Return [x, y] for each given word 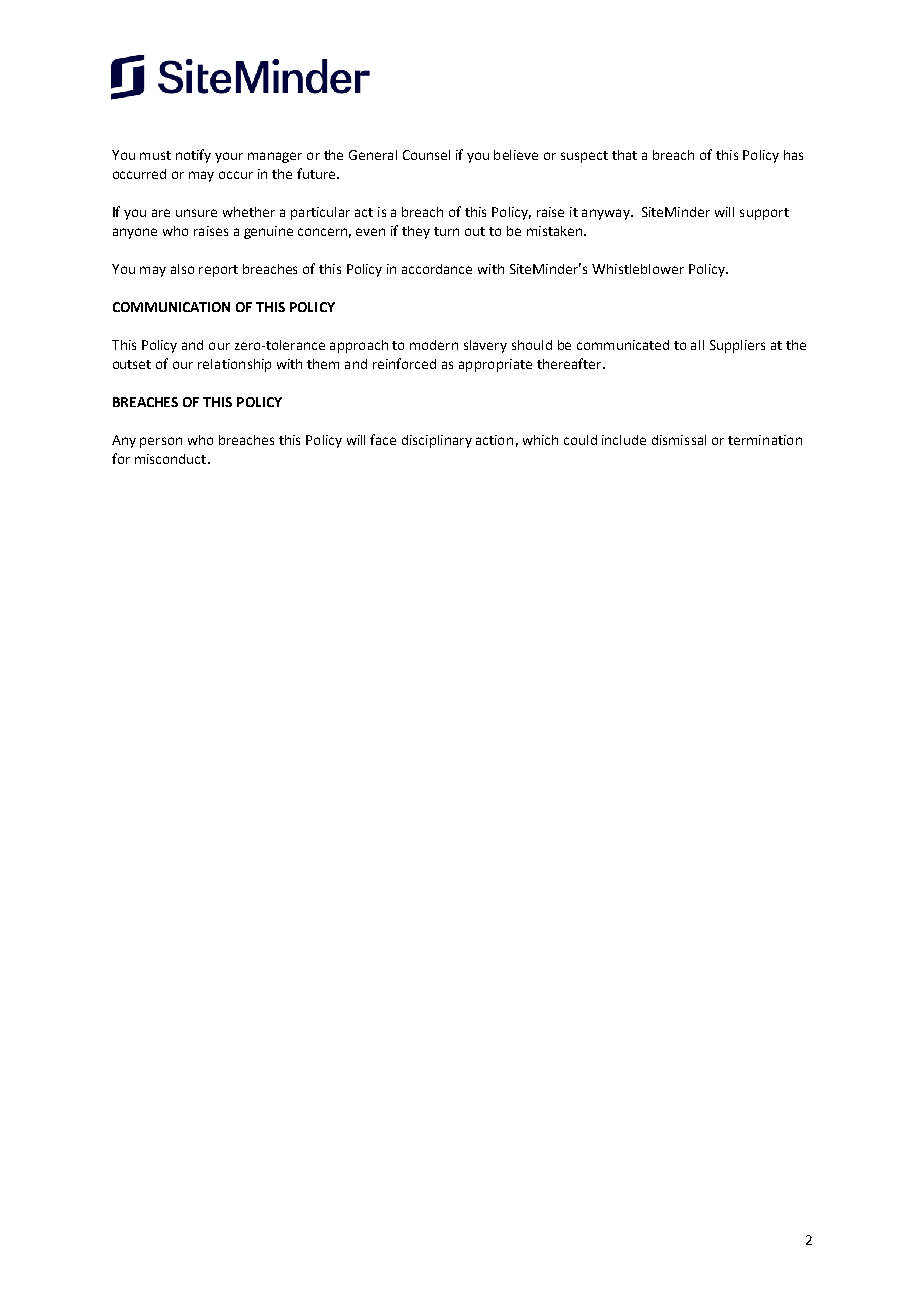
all [697, 345]
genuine [268, 232]
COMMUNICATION [171, 307]
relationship [234, 365]
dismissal [679, 440]
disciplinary [437, 441]
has [793, 155]
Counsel [426, 155]
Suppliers [737, 346]
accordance [437, 269]
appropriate [495, 365]
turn [446, 231]
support [764, 214]
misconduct [172, 459]
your [229, 157]
